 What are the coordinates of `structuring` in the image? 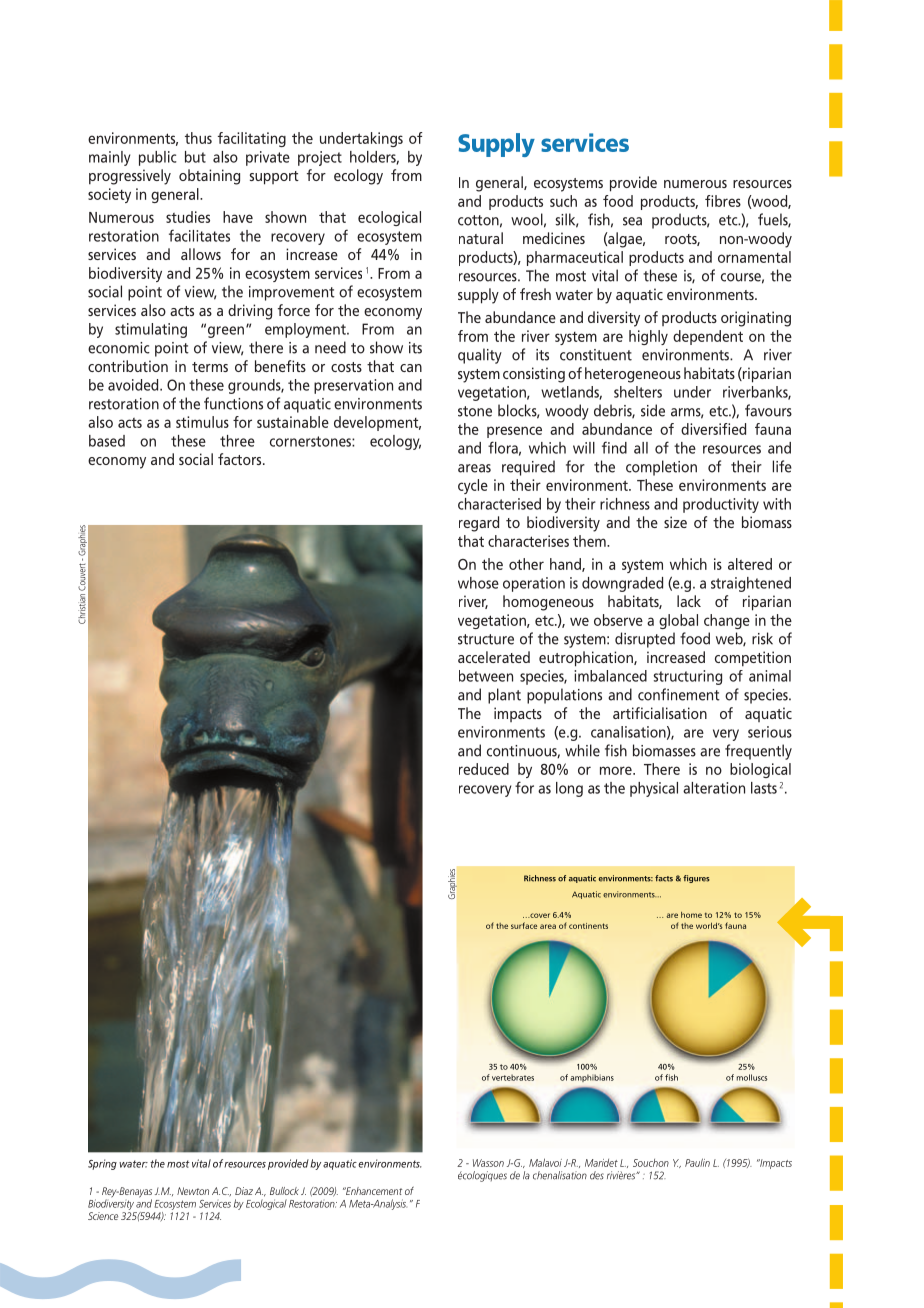 It's located at (688, 677).
